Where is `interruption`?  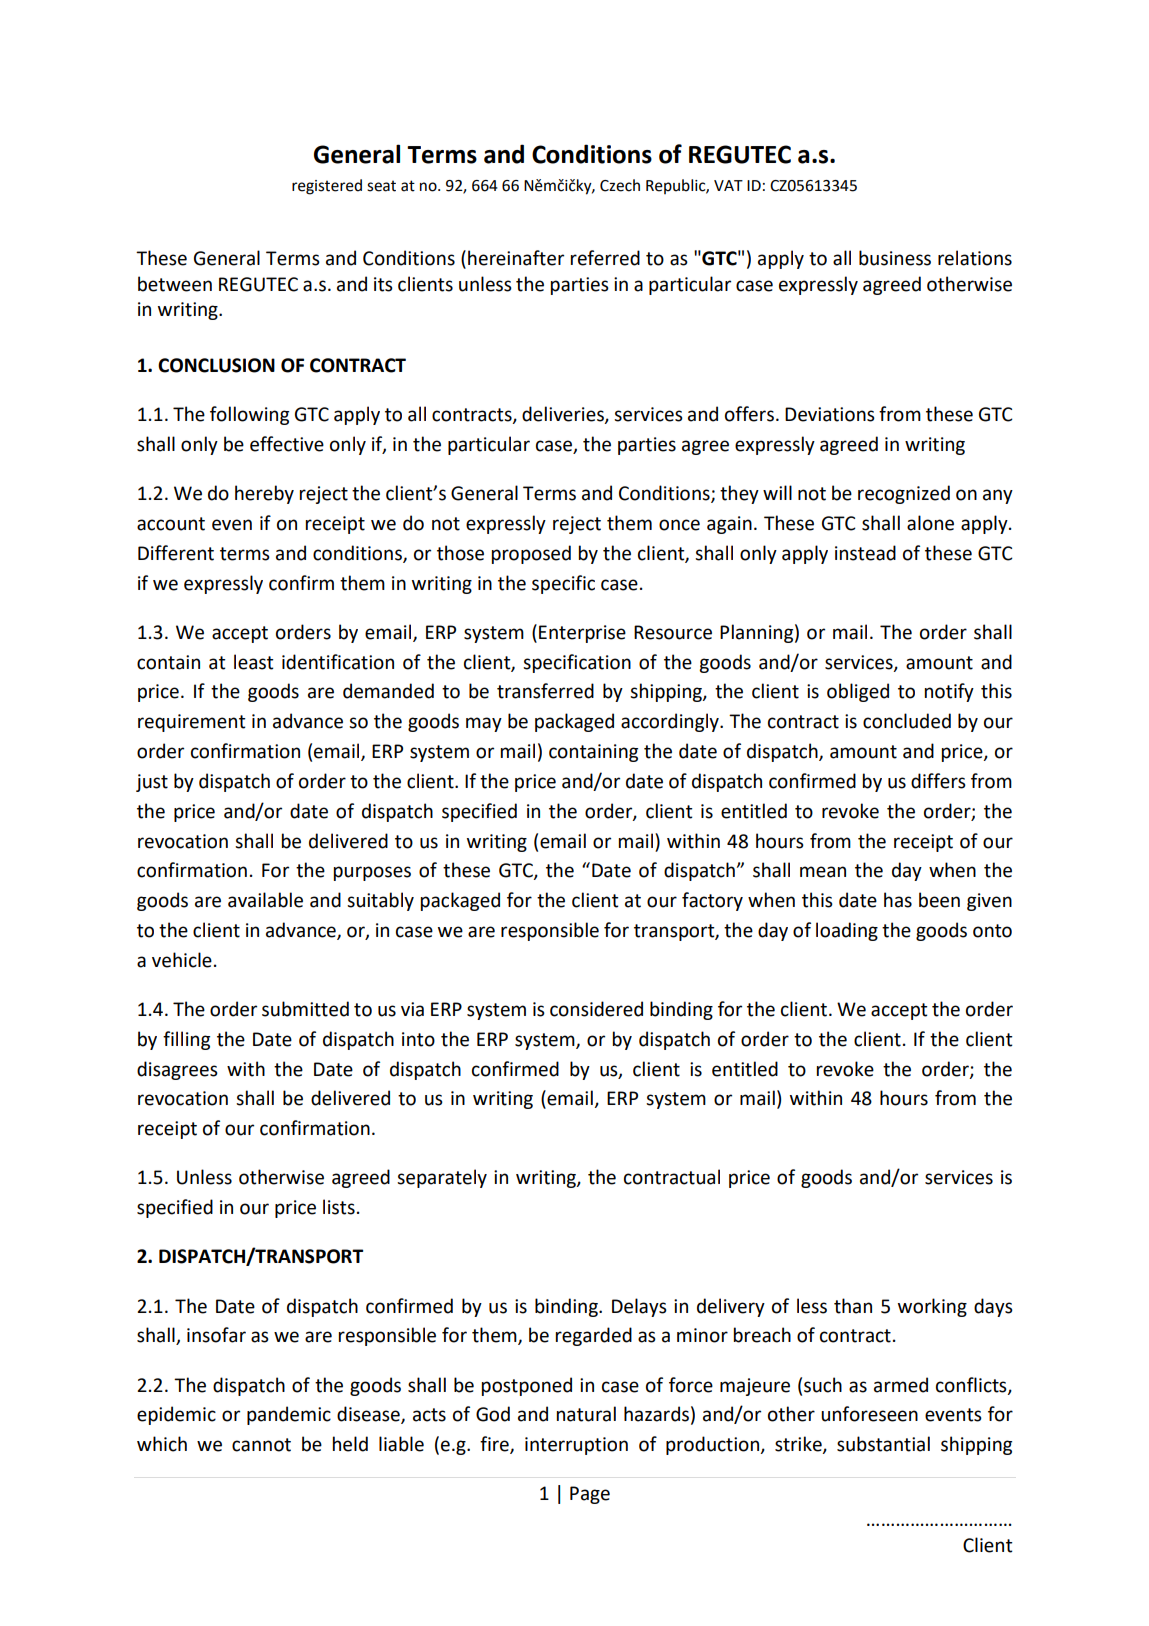
interruption is located at coordinates (576, 1446).
